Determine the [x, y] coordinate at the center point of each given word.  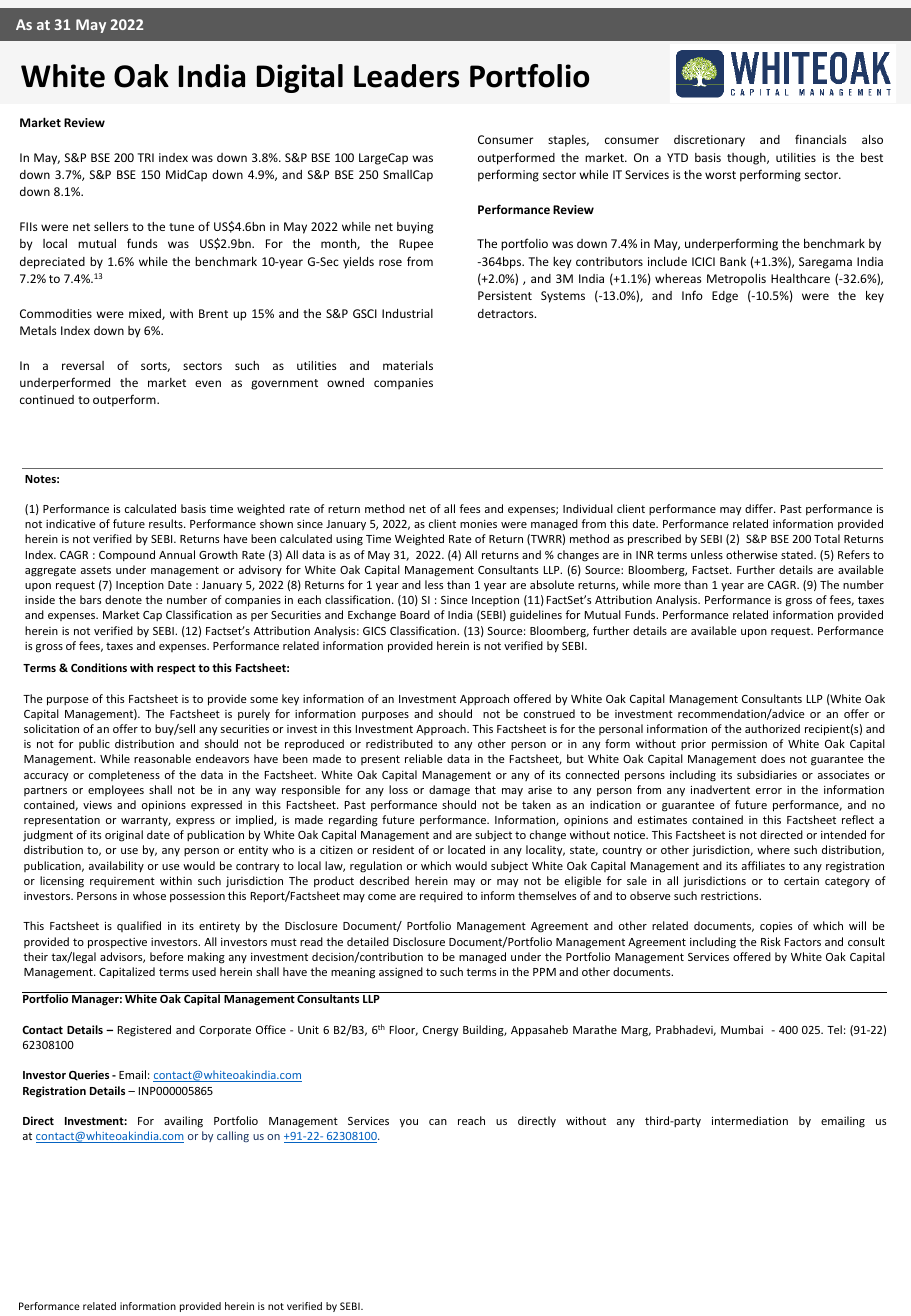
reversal [83, 365]
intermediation [750, 1120]
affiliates [763, 865]
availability [116, 866]
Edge [725, 297]
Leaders [406, 76]
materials [408, 365]
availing [183, 1122]
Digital [300, 78]
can [438, 1122]
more [667, 586]
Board [415, 614]
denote [123, 599]
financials [820, 139]
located [466, 849]
